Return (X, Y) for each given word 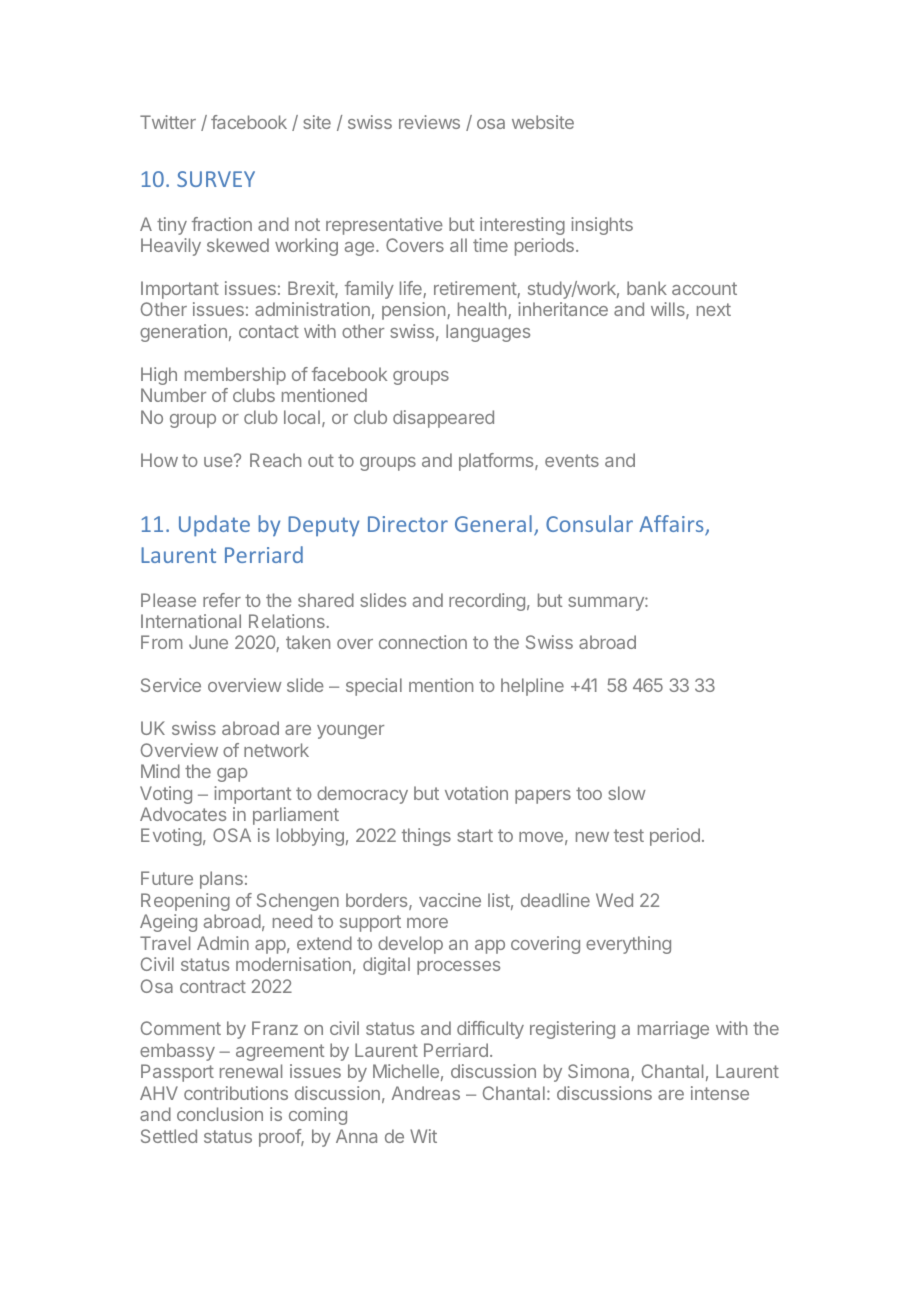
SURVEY (216, 179)
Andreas (426, 1093)
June (208, 642)
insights (602, 226)
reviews (429, 122)
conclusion (220, 1114)
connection (423, 642)
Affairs (672, 525)
